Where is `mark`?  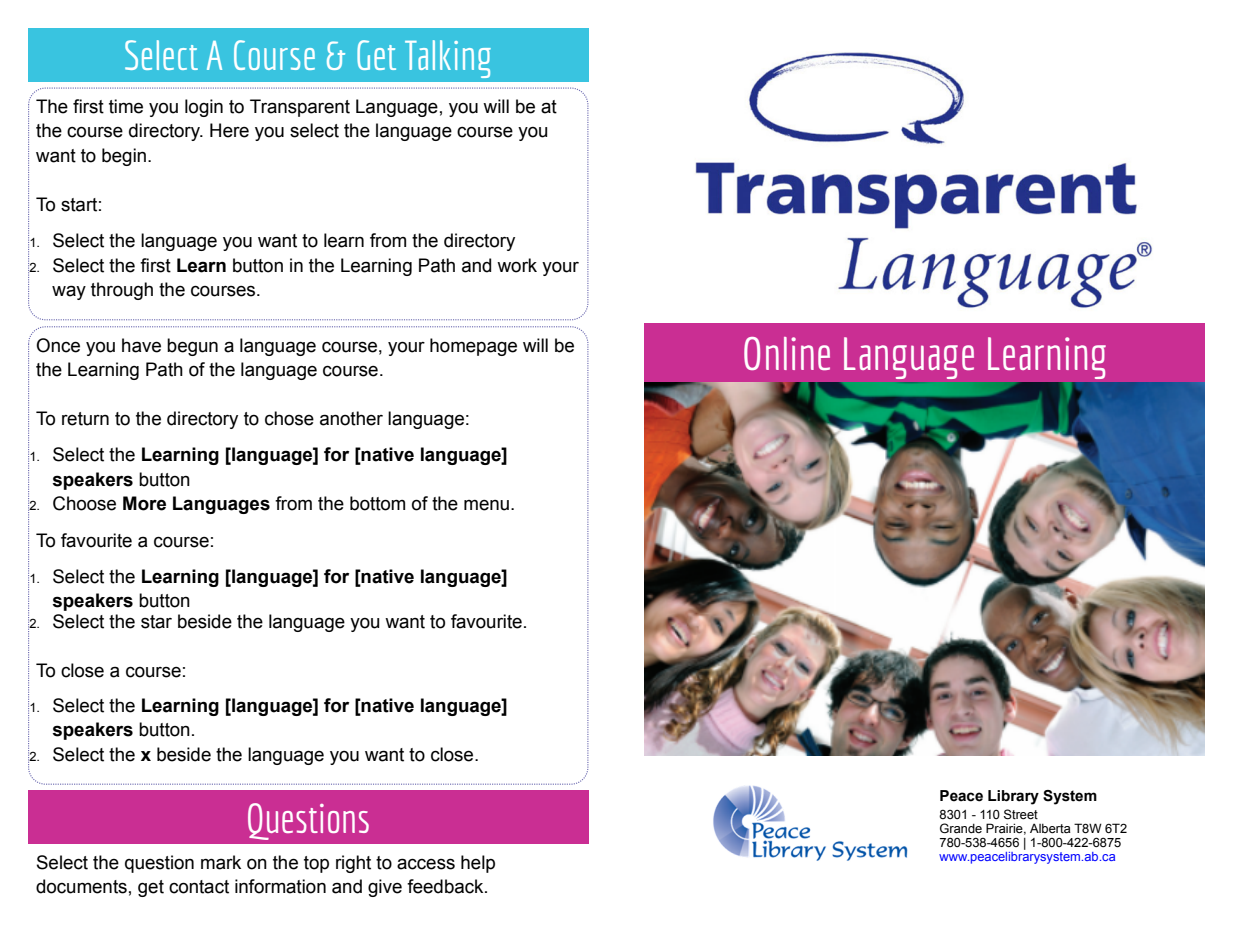 mark is located at coordinates (221, 862).
